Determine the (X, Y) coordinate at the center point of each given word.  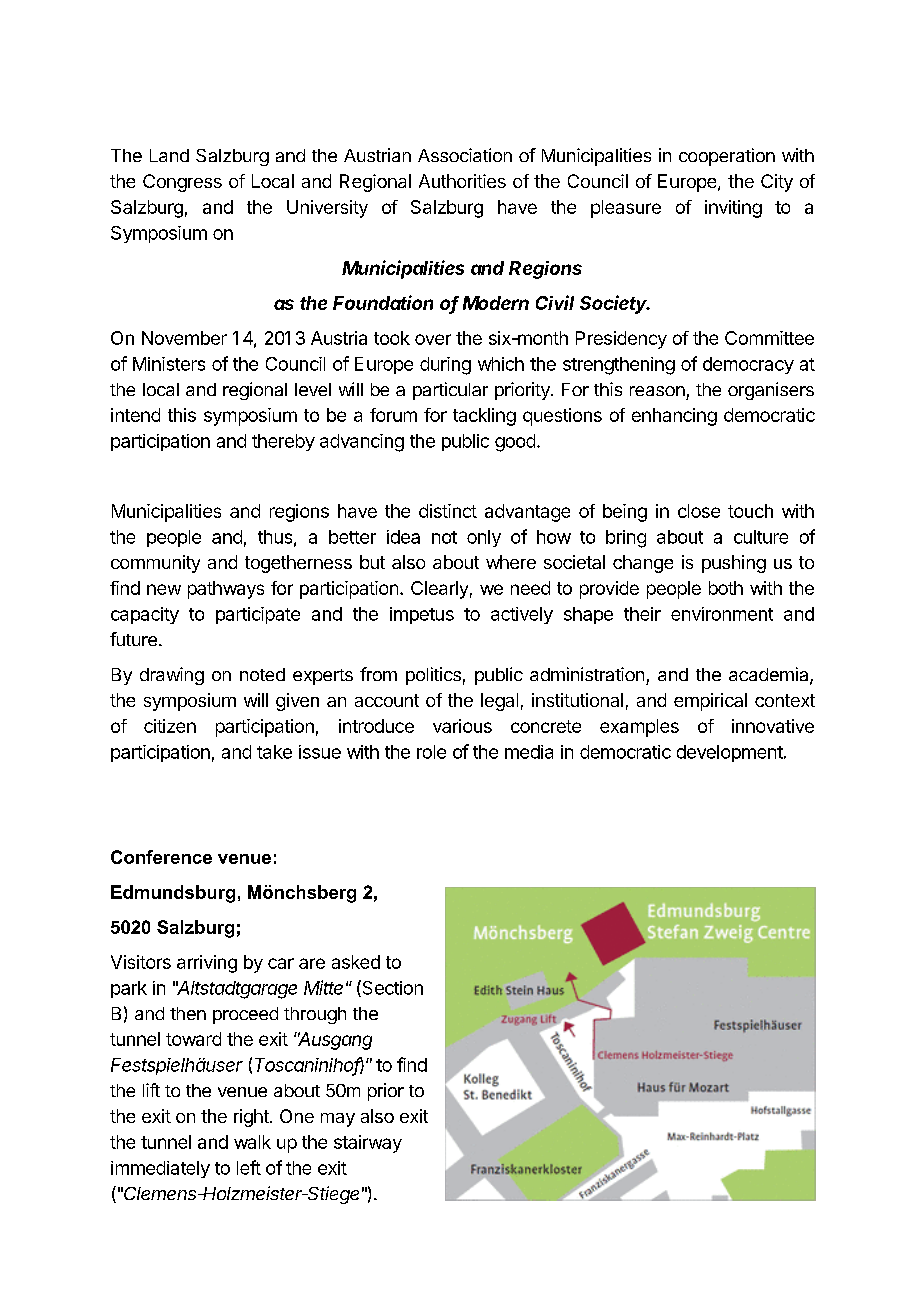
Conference (161, 857)
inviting (733, 209)
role (431, 752)
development (730, 753)
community (155, 564)
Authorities (462, 181)
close (699, 511)
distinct (448, 511)
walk (252, 1142)
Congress (182, 183)
